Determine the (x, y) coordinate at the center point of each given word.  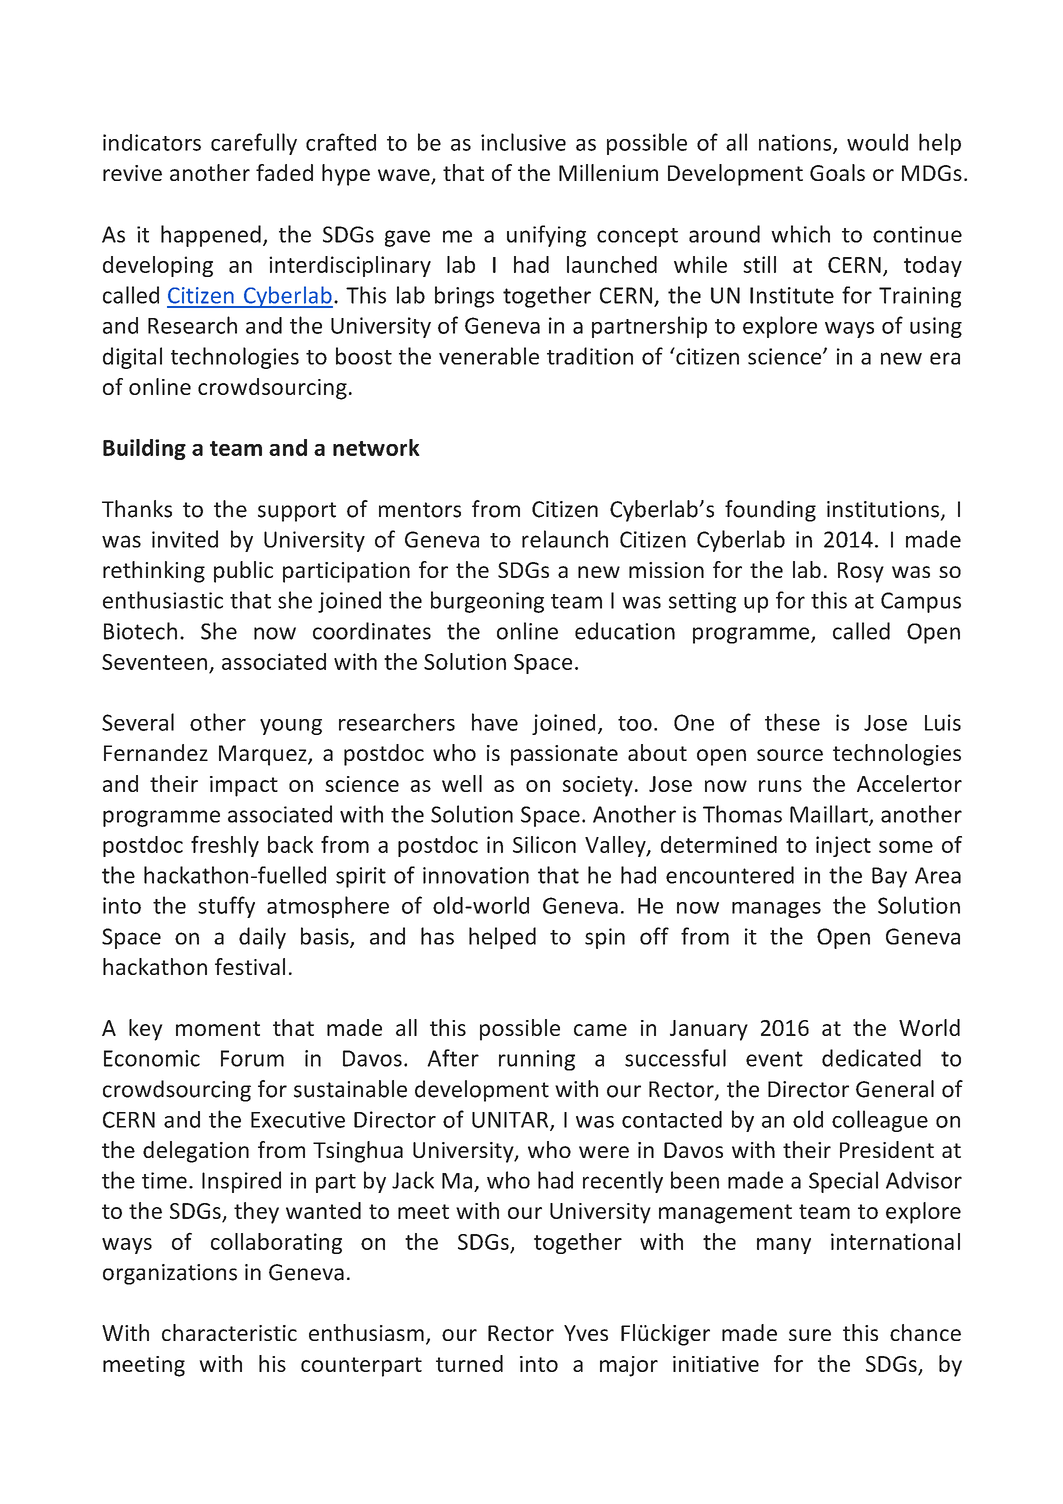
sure (810, 1335)
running (537, 1060)
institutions (883, 509)
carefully (254, 144)
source (790, 755)
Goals (837, 172)
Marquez (264, 755)
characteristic (229, 1332)
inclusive (523, 142)
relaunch (565, 539)
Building (144, 449)
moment (218, 1028)
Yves (586, 1333)
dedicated (871, 1058)
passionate (564, 755)
